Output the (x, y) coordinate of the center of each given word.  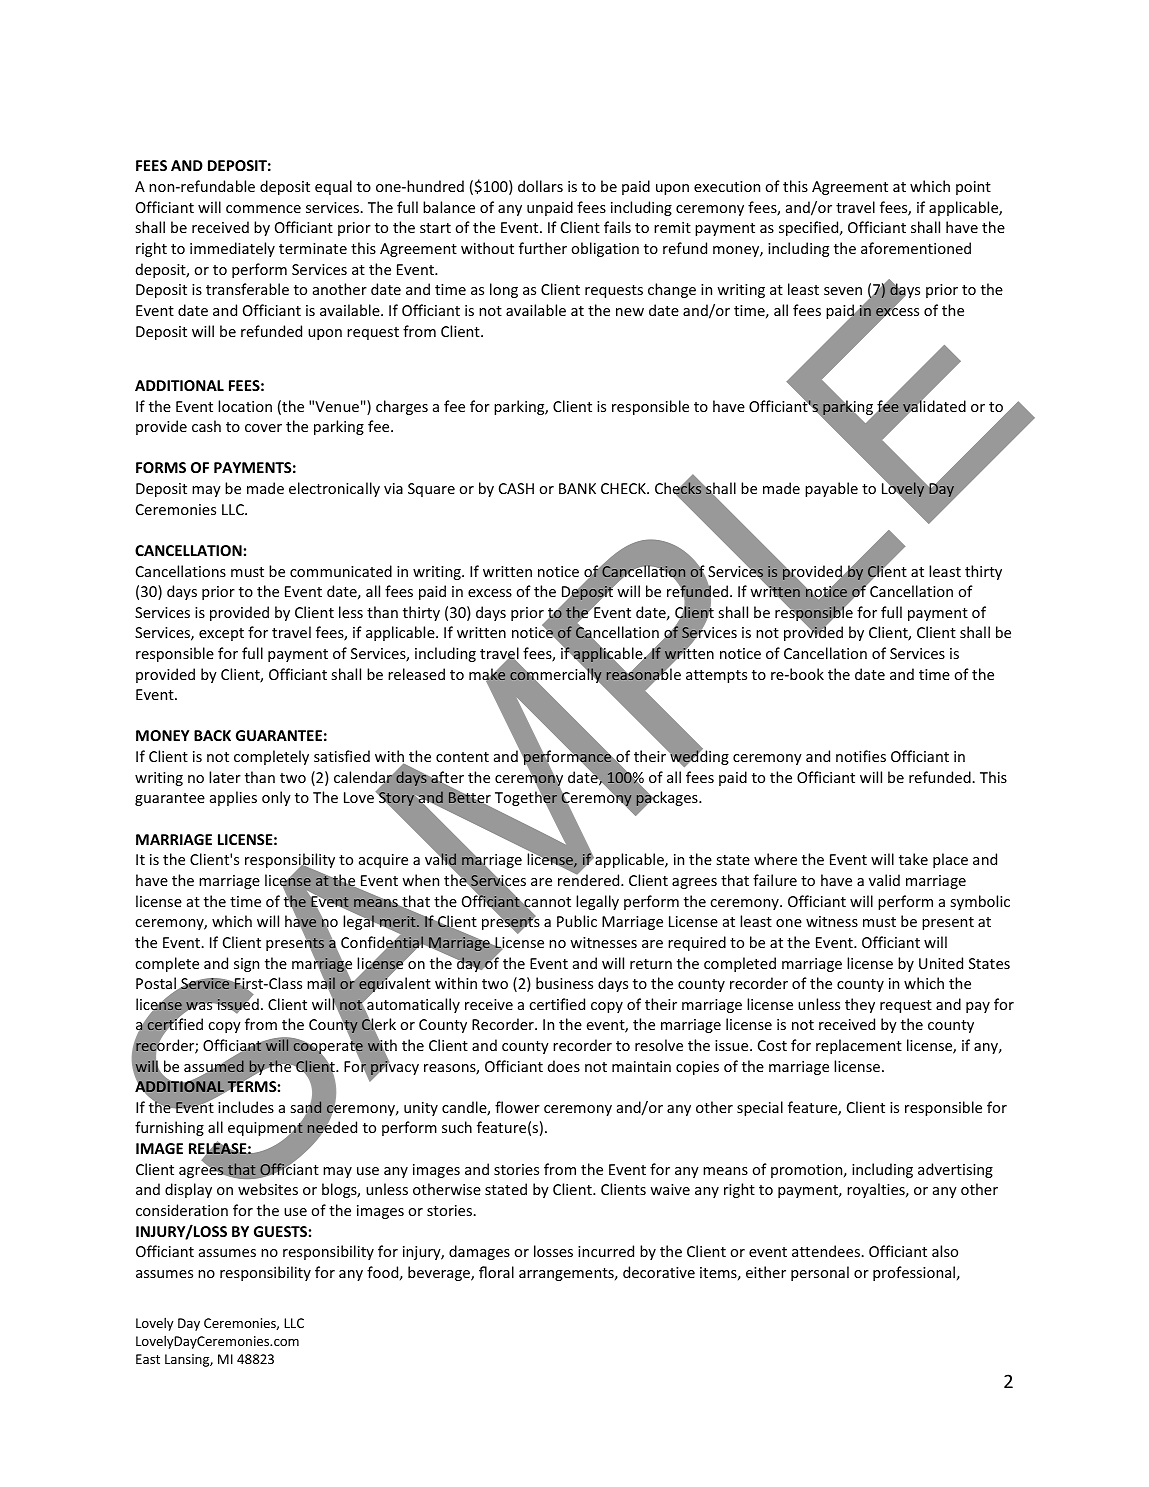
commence (263, 209)
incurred (606, 1251)
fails (617, 227)
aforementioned (916, 248)
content (462, 757)
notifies (861, 756)
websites (268, 1189)
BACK (212, 735)
